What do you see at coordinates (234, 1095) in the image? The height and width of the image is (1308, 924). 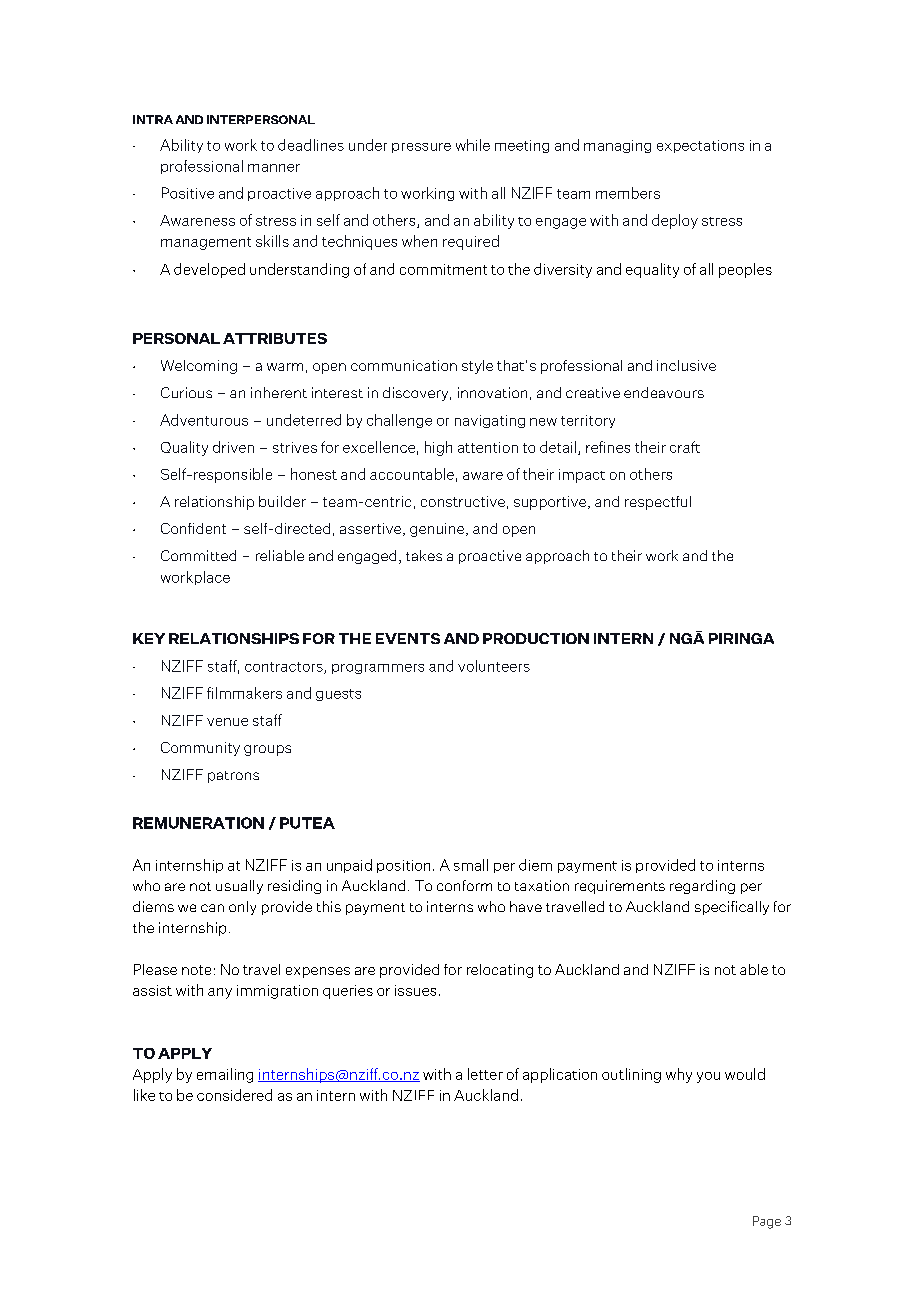 I see `considered` at bounding box center [234, 1095].
